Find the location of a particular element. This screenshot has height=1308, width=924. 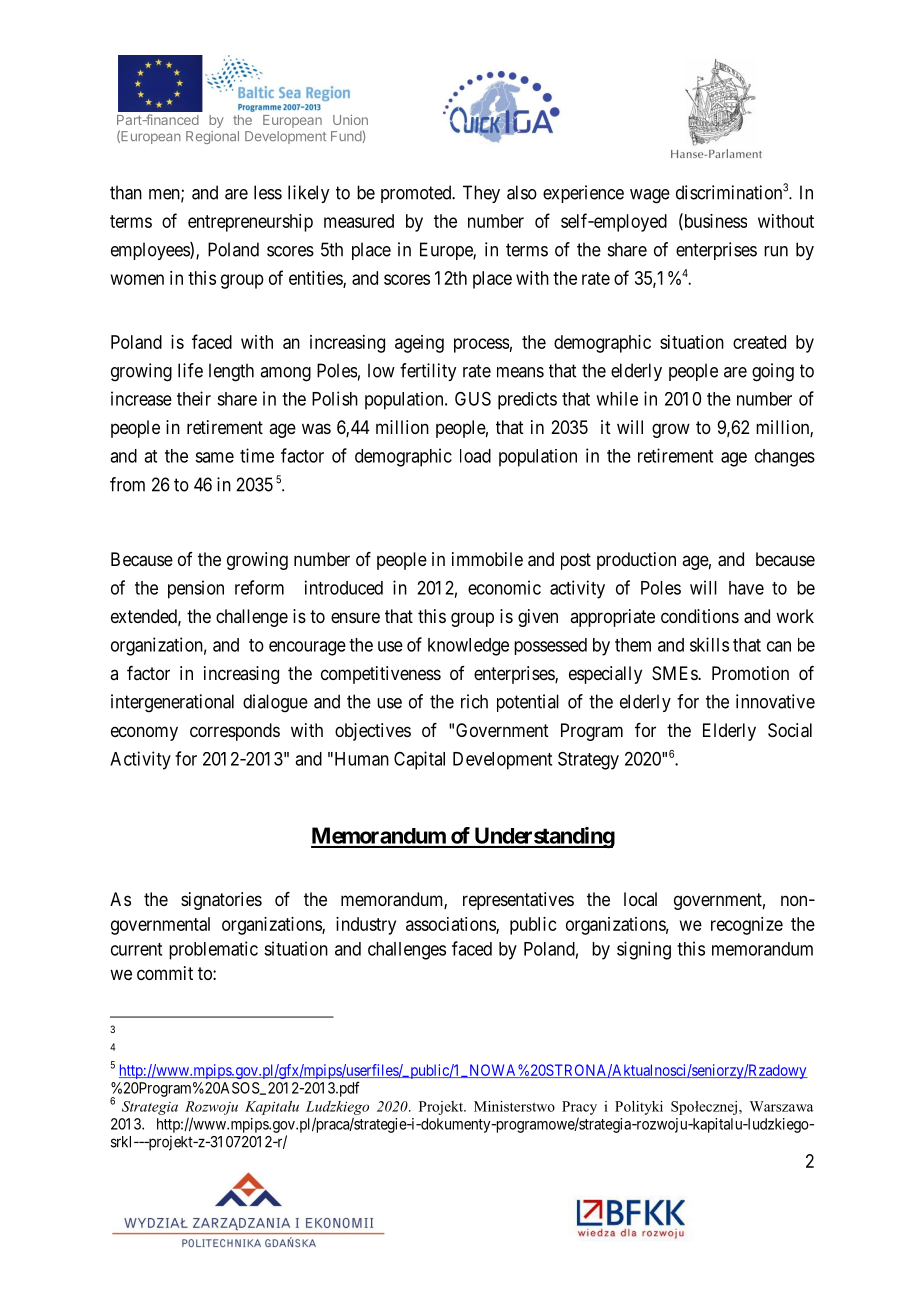

their is located at coordinates (194, 398).
